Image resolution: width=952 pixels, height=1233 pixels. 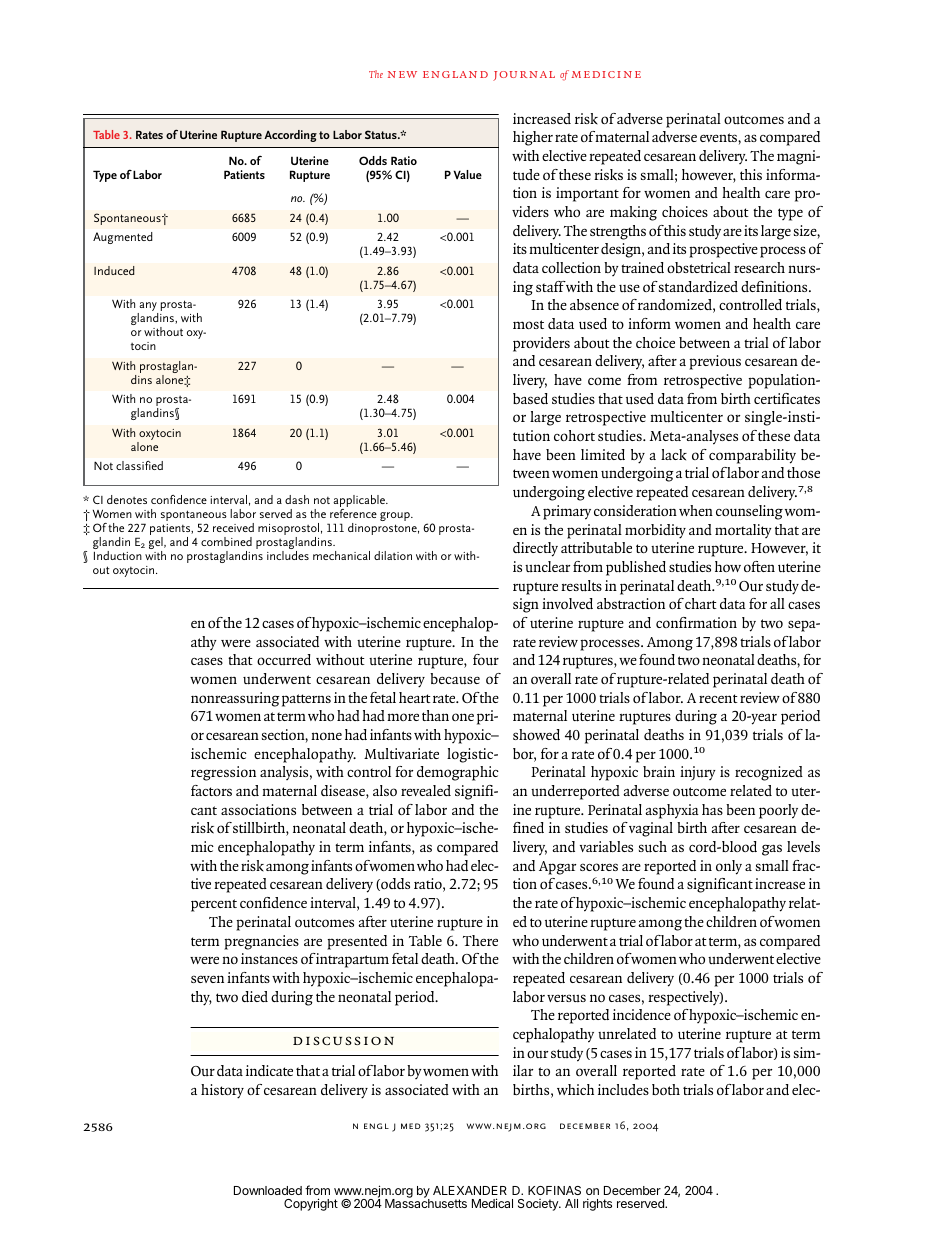 I want to click on Augmented, so click(x=123, y=238).
